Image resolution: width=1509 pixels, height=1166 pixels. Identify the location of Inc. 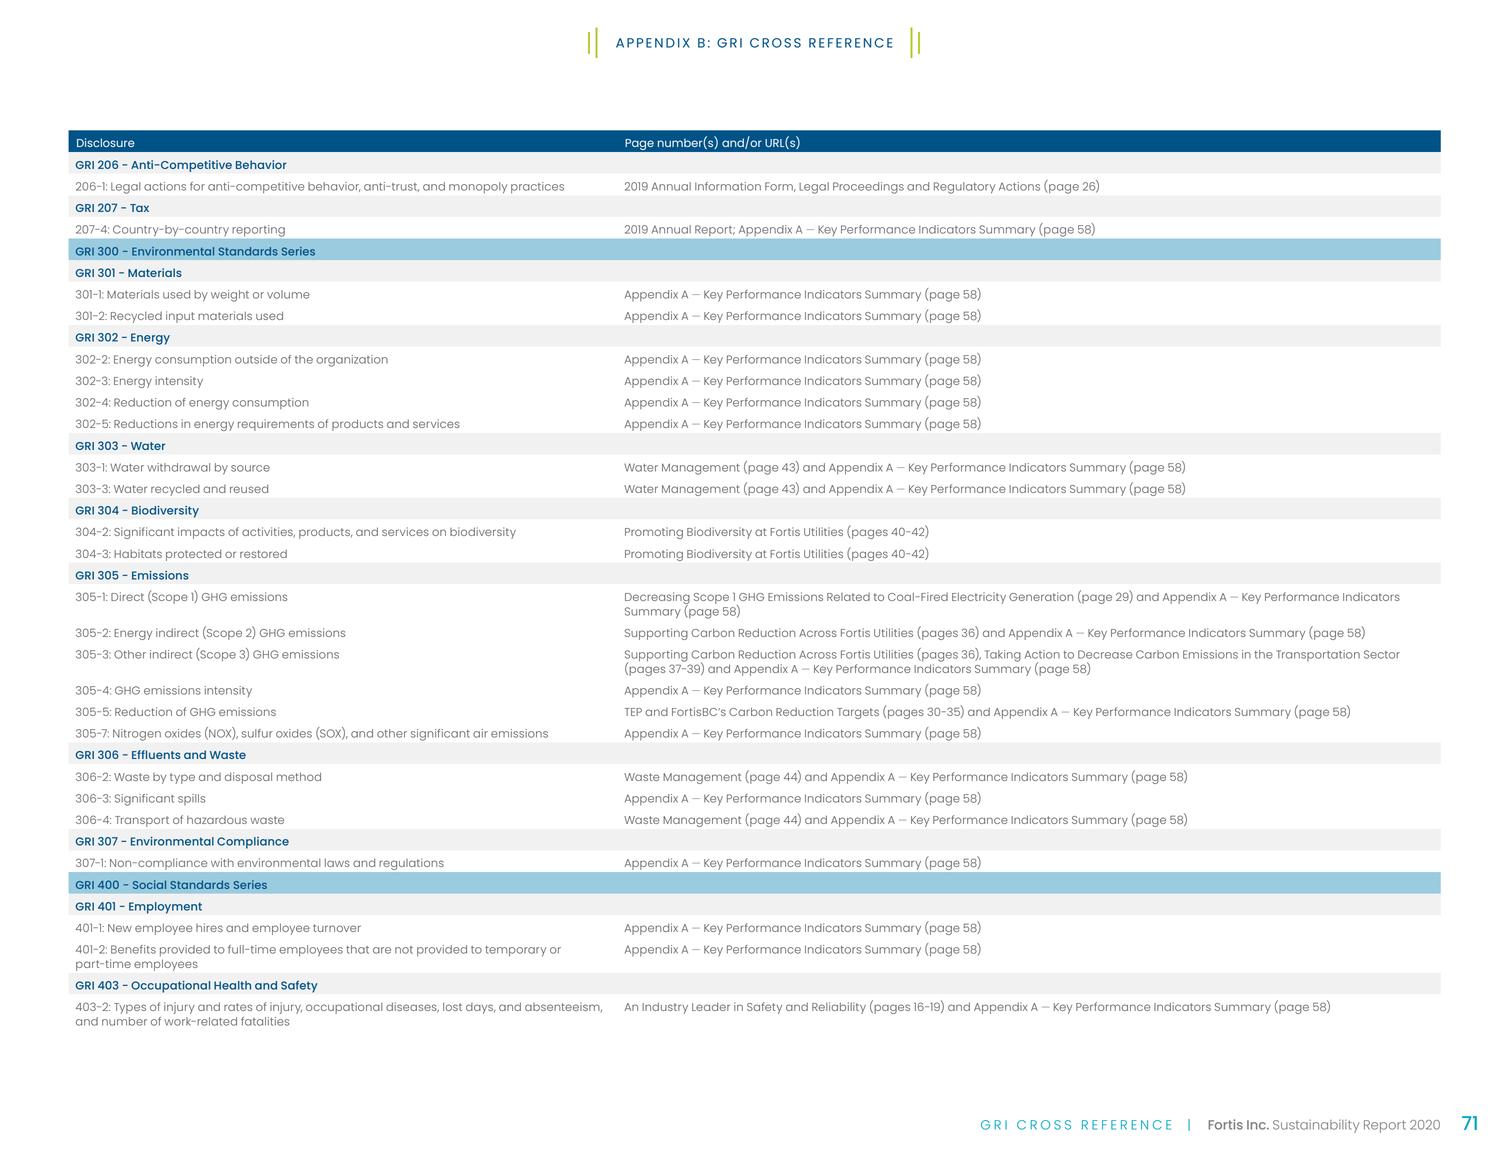
(1257, 1125).
